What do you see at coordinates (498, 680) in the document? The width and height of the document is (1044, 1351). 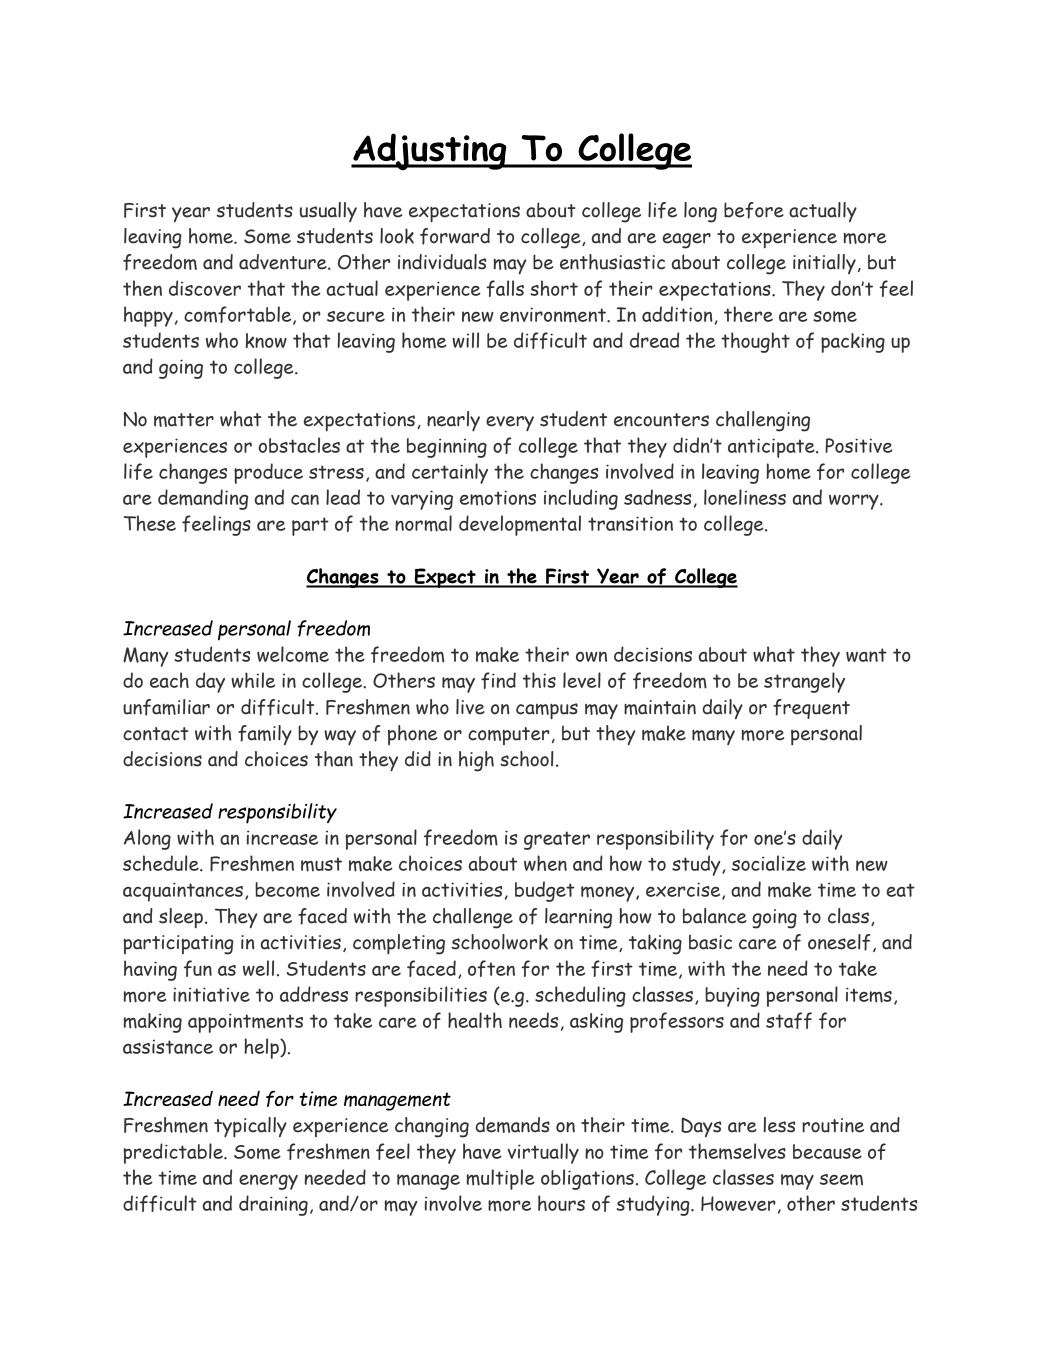 I see `find` at bounding box center [498, 680].
